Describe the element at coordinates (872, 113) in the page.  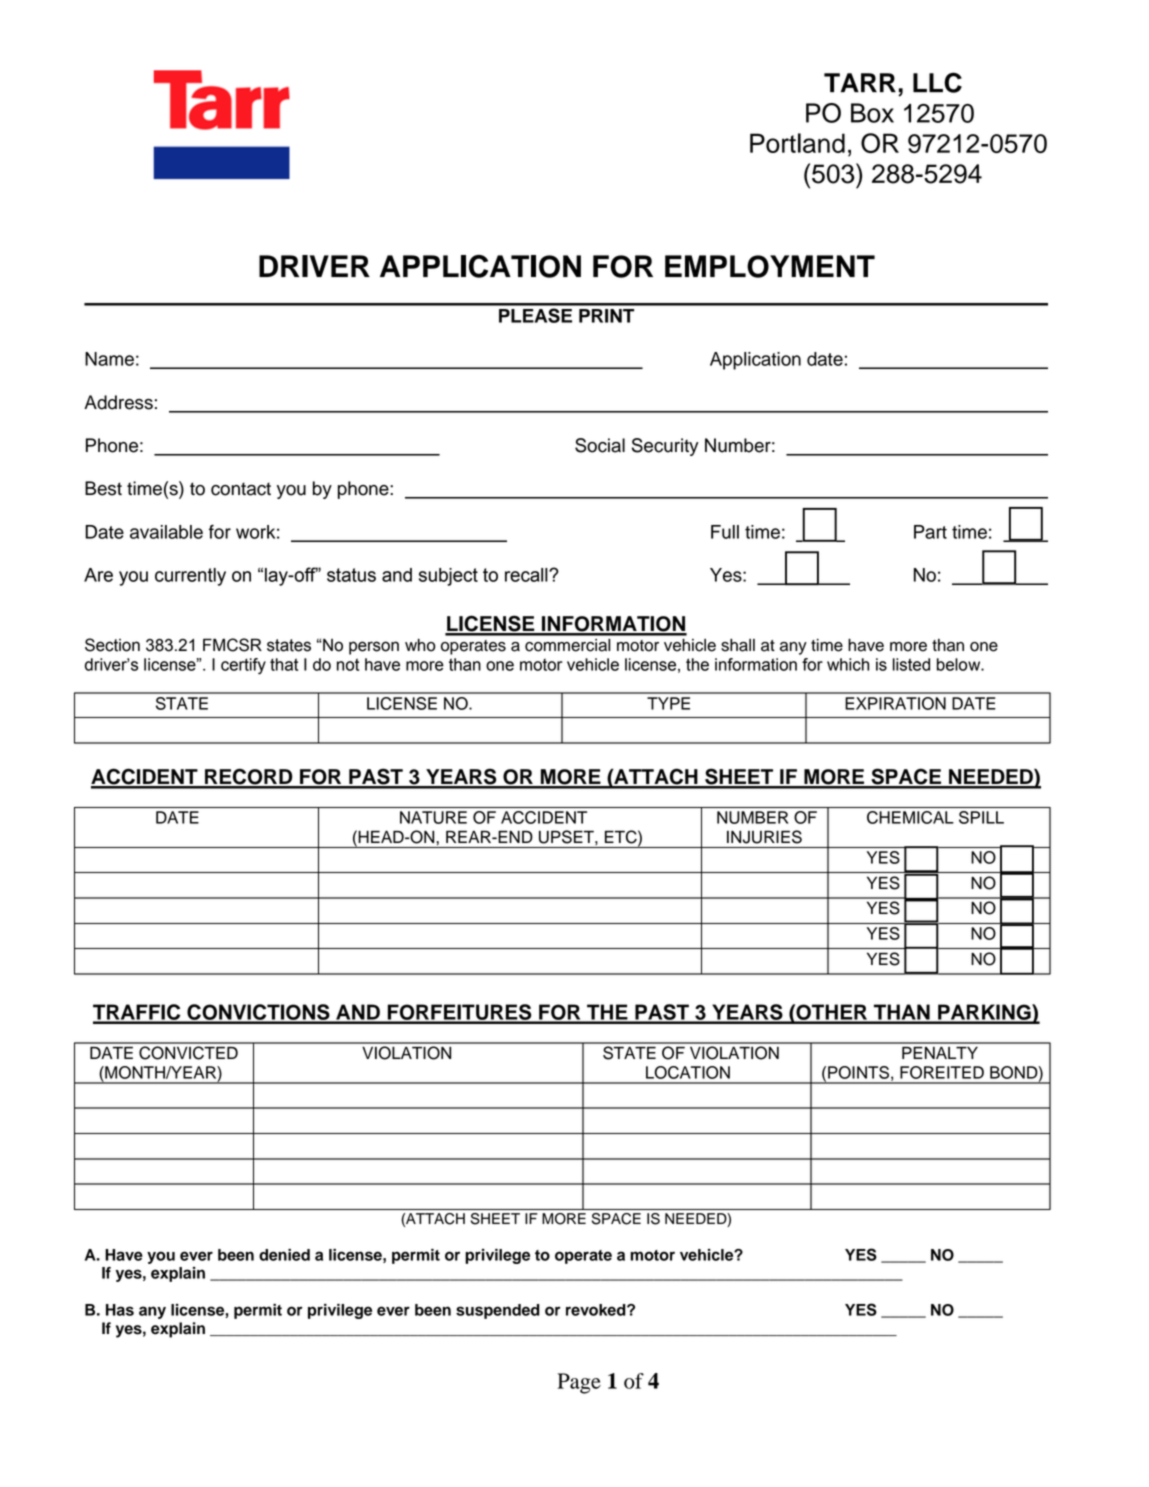
I see `Box` at that location.
